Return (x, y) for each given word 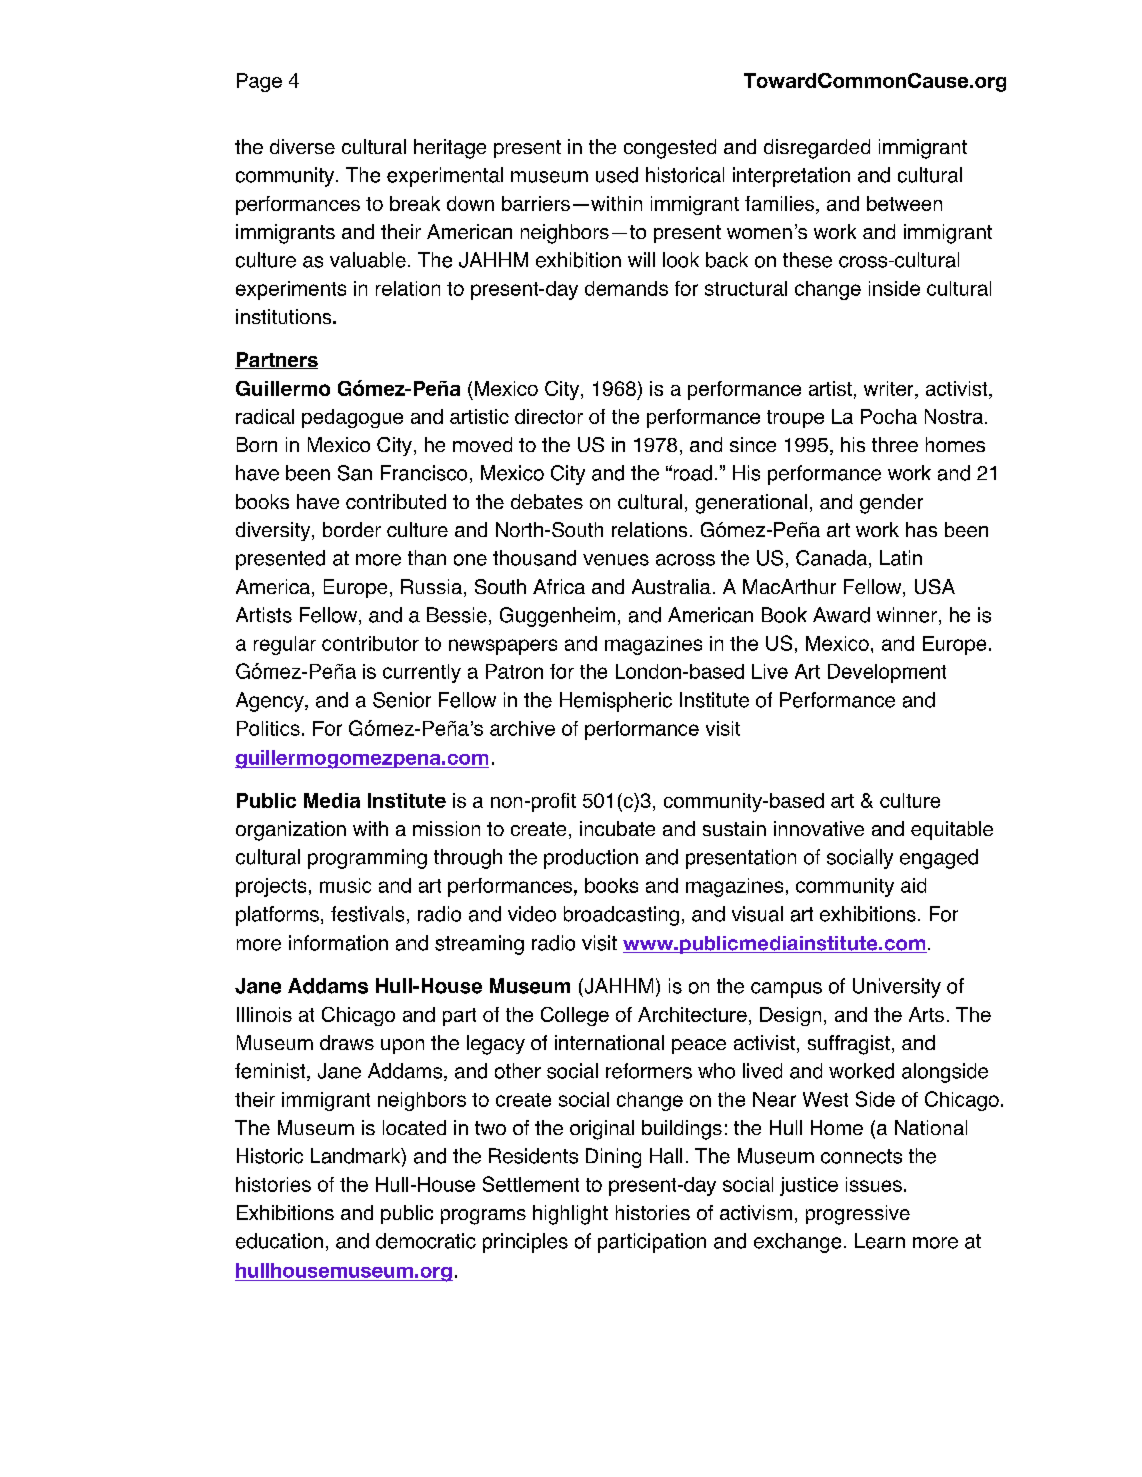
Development (887, 673)
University (897, 988)
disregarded (817, 149)
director (549, 416)
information (338, 943)
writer (890, 388)
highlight (570, 1215)
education (279, 1241)
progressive (858, 1215)
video (532, 914)
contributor (370, 643)
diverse (302, 146)
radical (265, 416)
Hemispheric (616, 702)
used (617, 175)
